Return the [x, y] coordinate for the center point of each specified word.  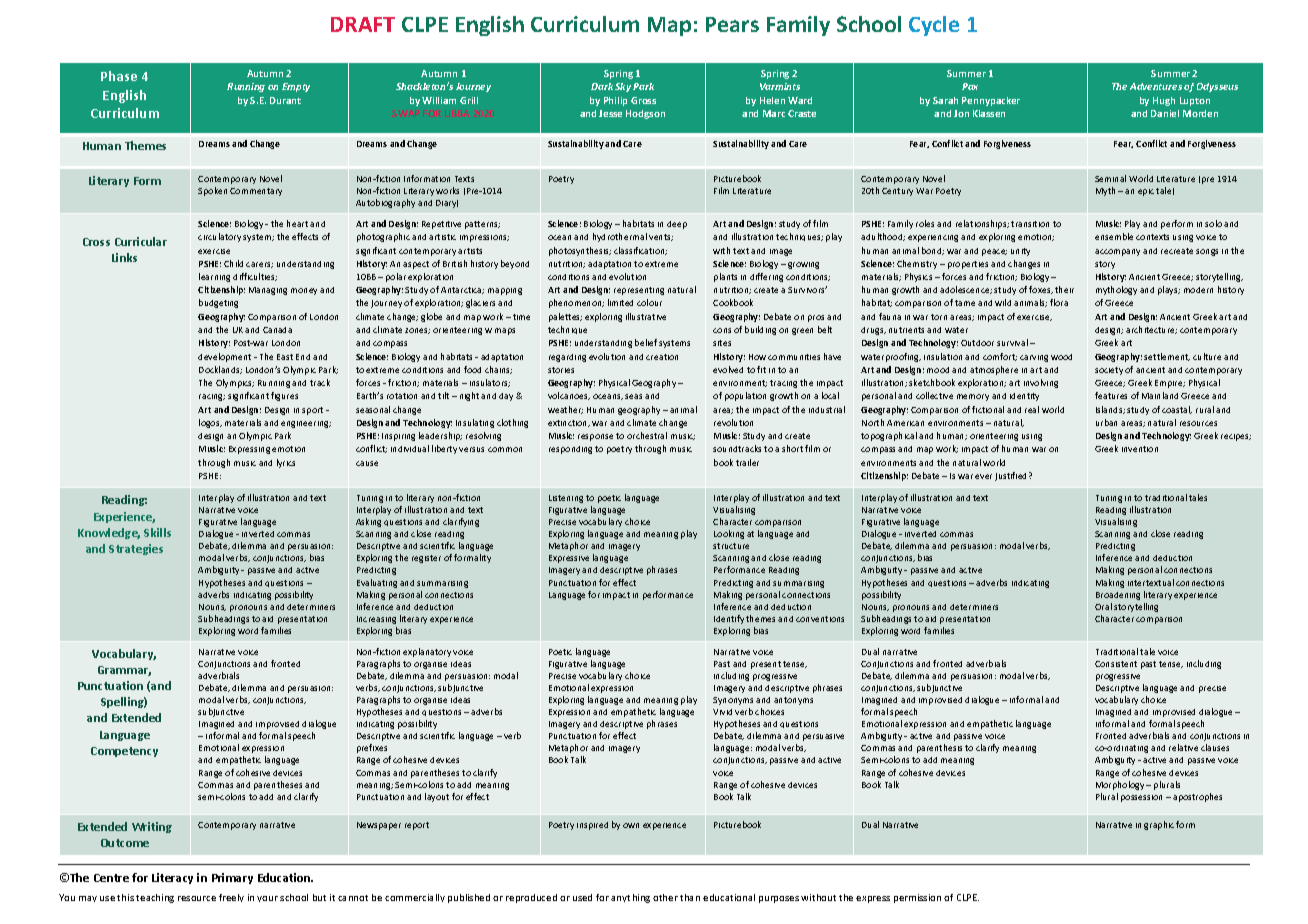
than [690, 897]
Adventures [1156, 86]
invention [1140, 449]
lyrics [286, 463]
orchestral [647, 435]
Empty [296, 87]
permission [917, 898]
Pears [732, 24]
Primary [232, 878]
